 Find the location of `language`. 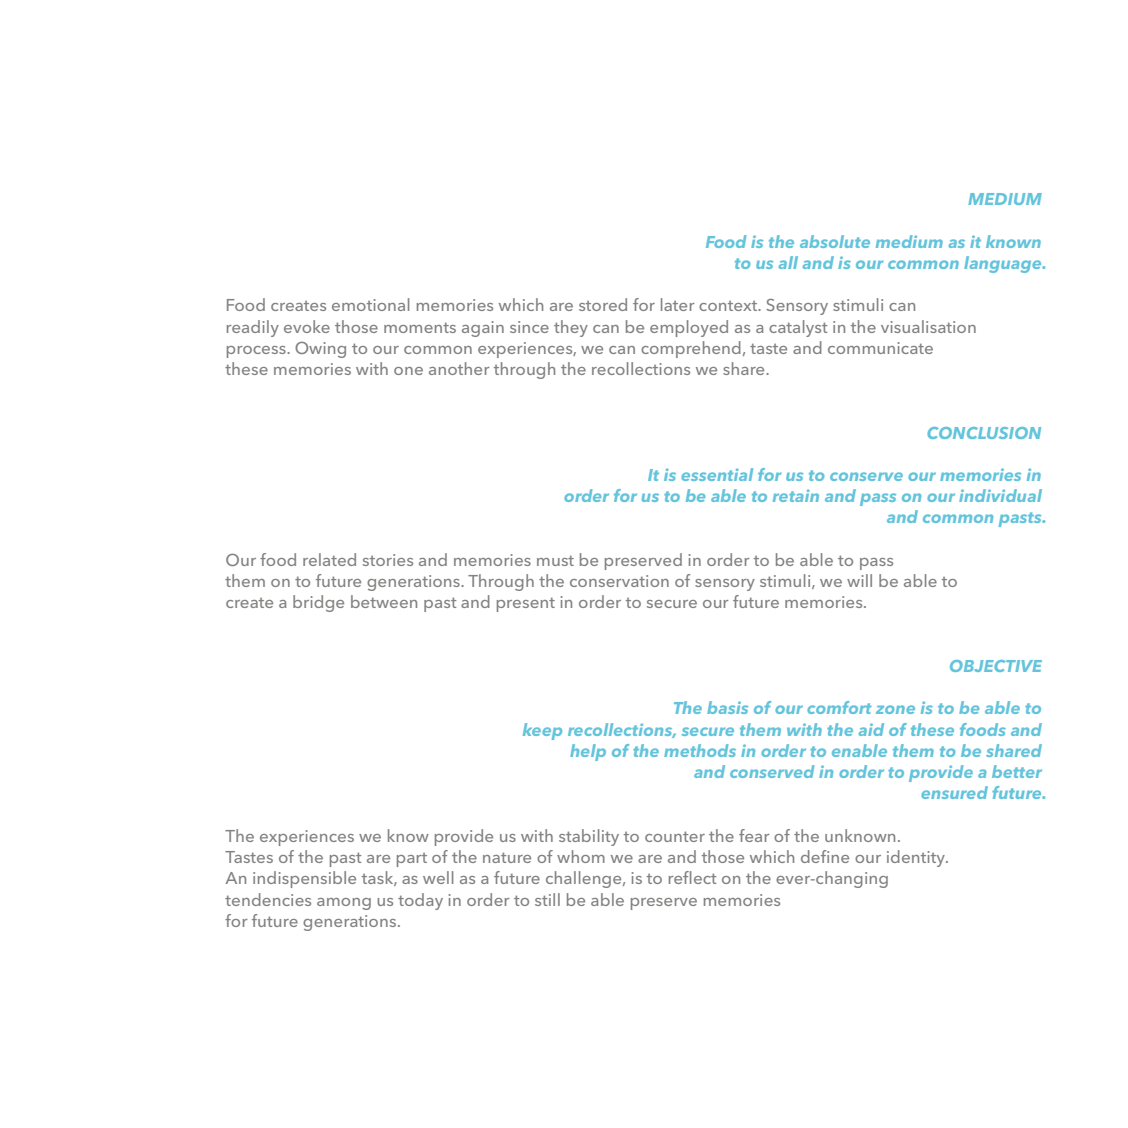

language is located at coordinates (1004, 264).
